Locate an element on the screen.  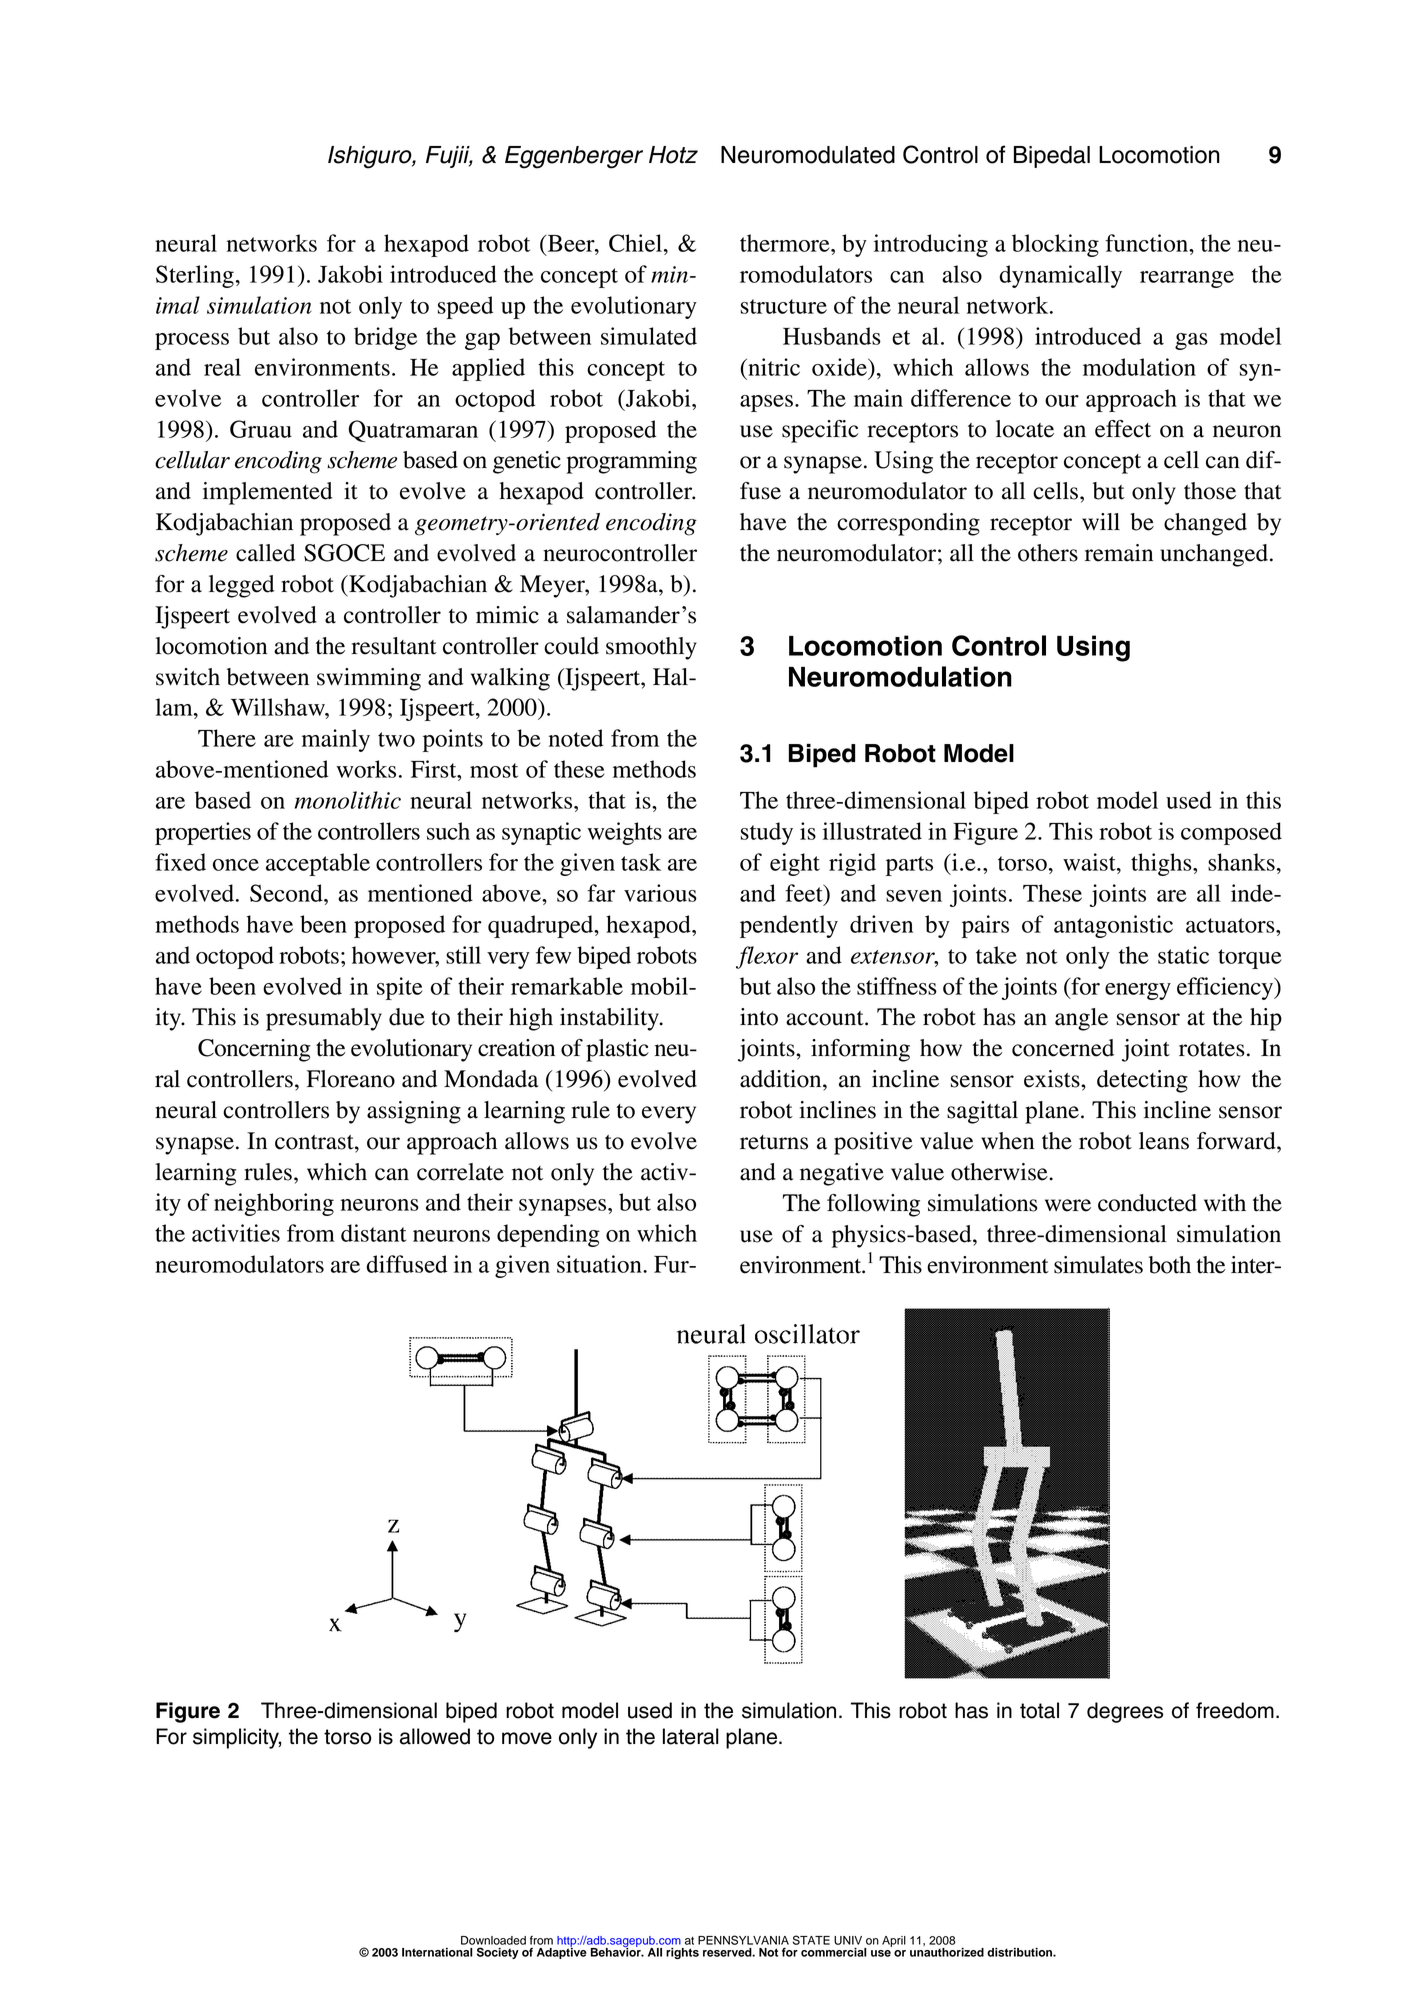
structure is located at coordinates (784, 306).
